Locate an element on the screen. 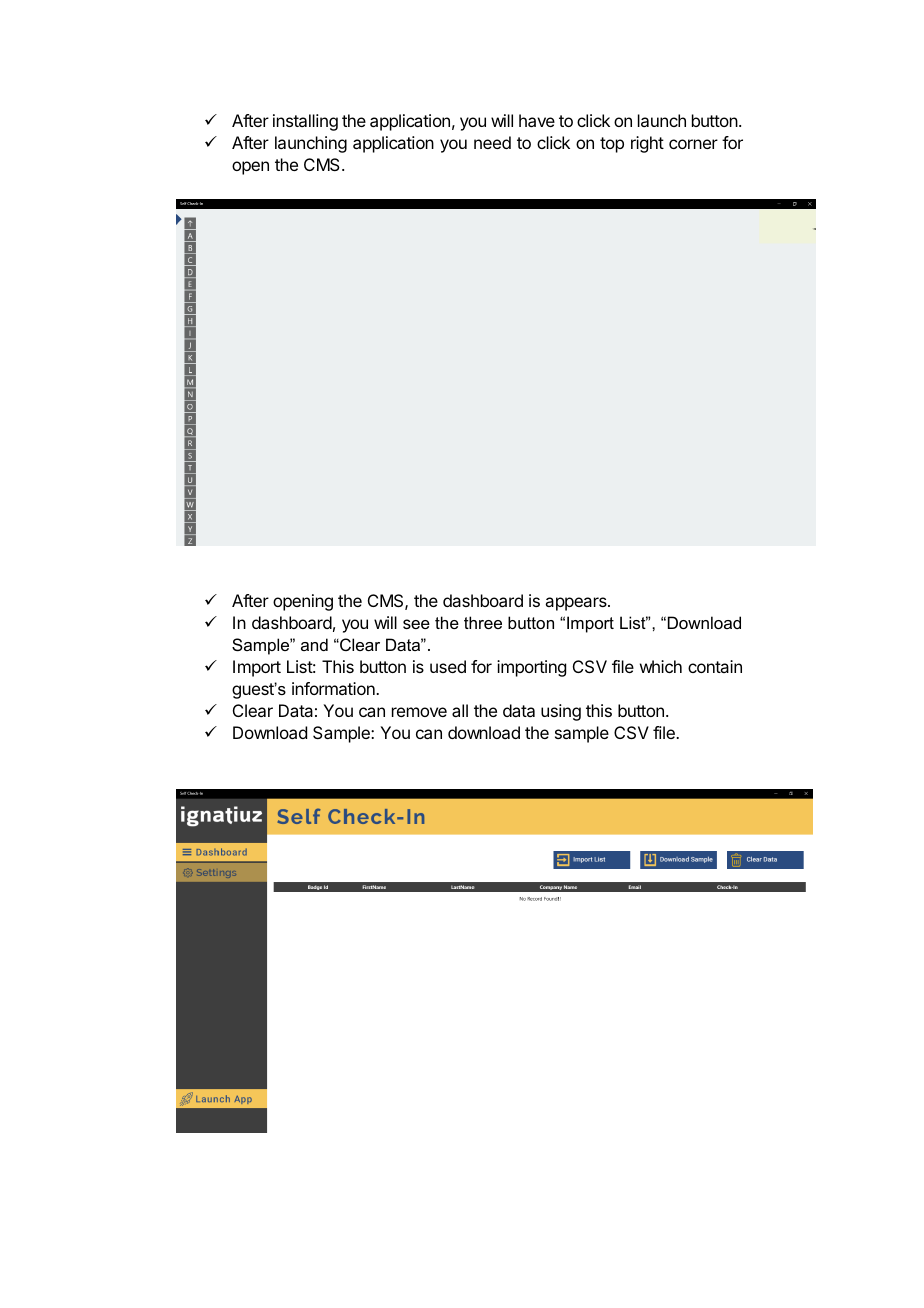 The width and height of the screenshot is (924, 1308). see is located at coordinates (416, 624).
